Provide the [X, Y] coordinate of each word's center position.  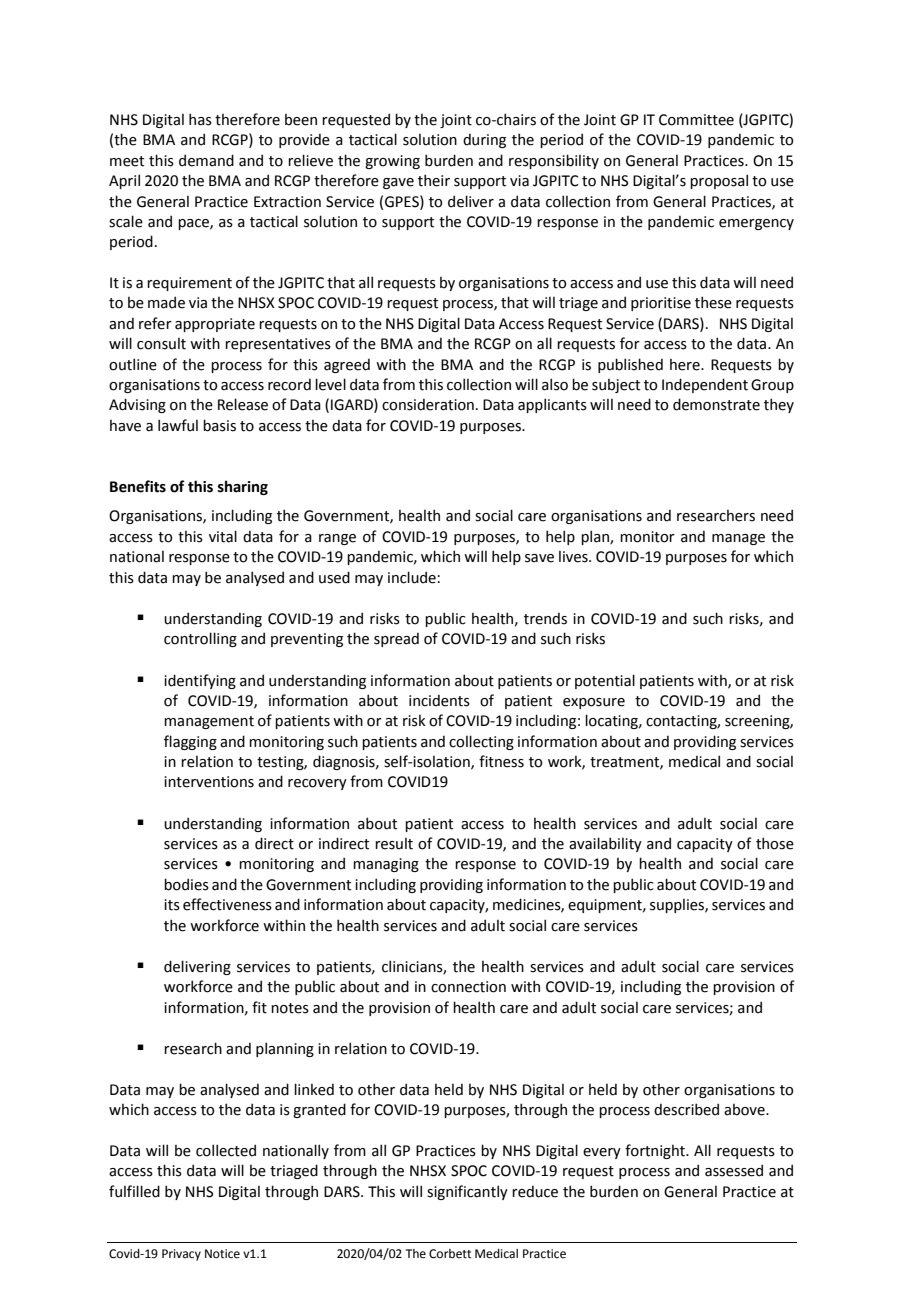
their [434, 180]
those [775, 843]
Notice [222, 1254]
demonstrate [716, 404]
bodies [186, 884]
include [412, 577]
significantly [467, 1192]
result [394, 844]
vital [223, 536]
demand [206, 160]
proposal [719, 181]
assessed [734, 1170]
